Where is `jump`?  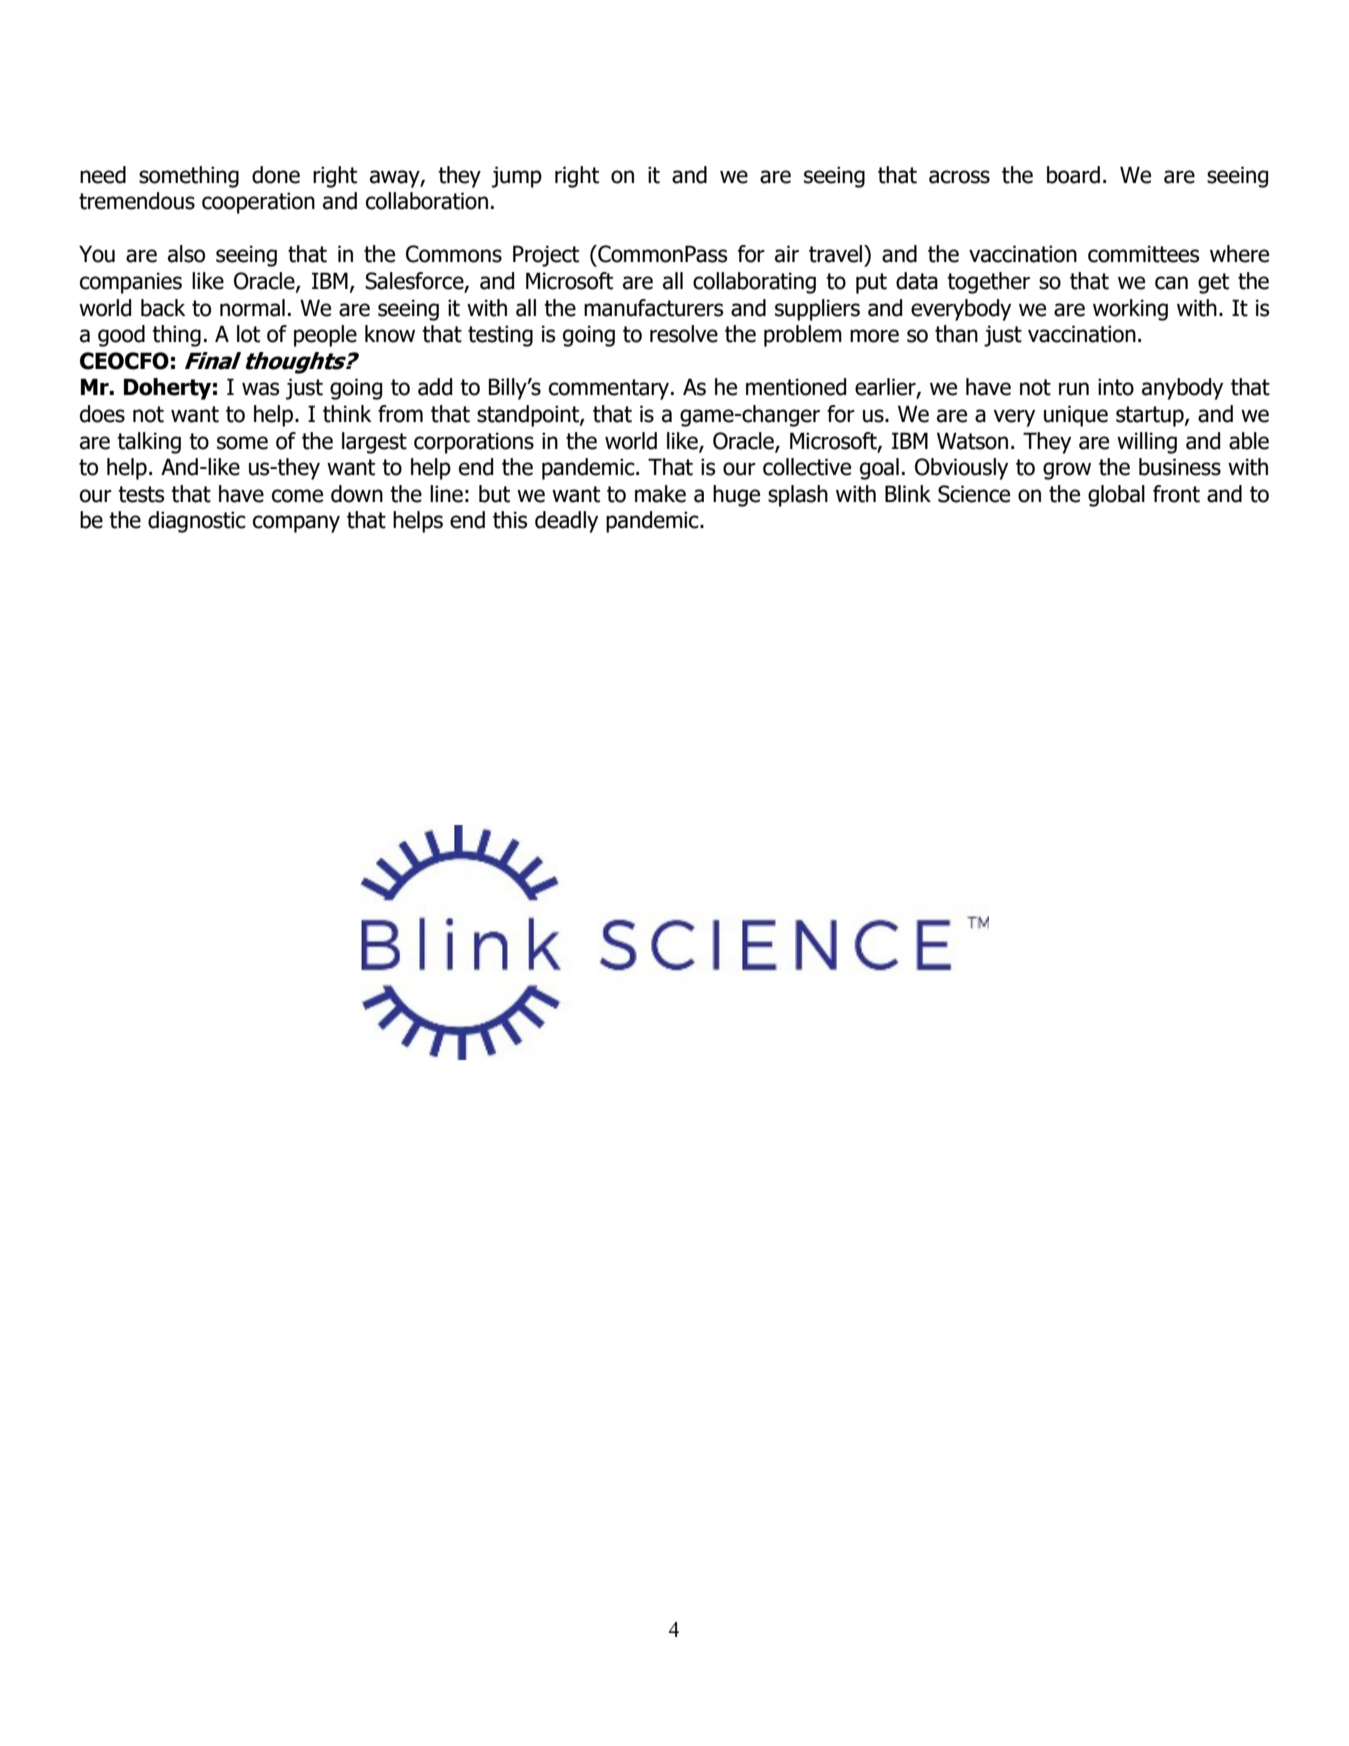 jump is located at coordinates (517, 177).
